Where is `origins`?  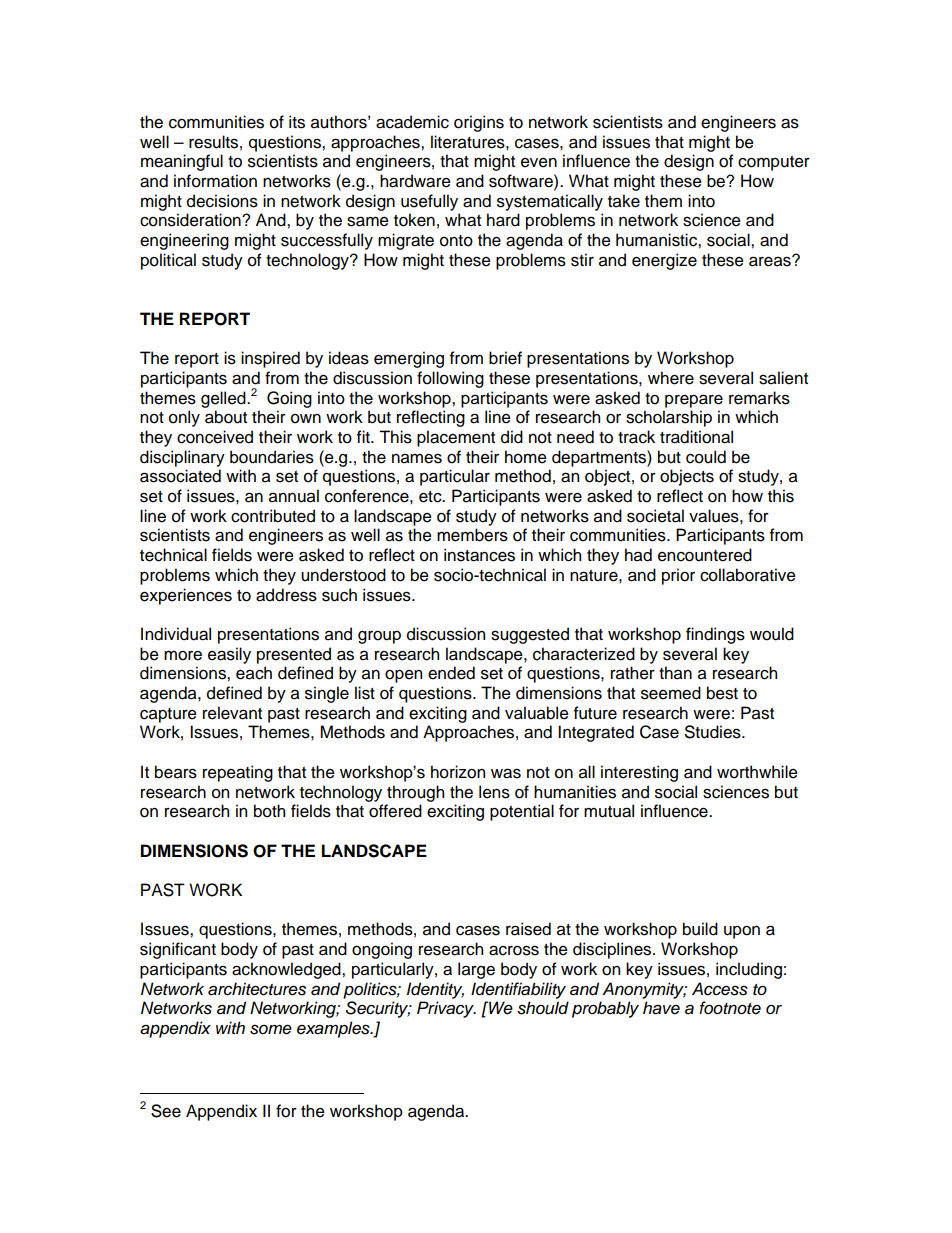
origins is located at coordinates (479, 123).
